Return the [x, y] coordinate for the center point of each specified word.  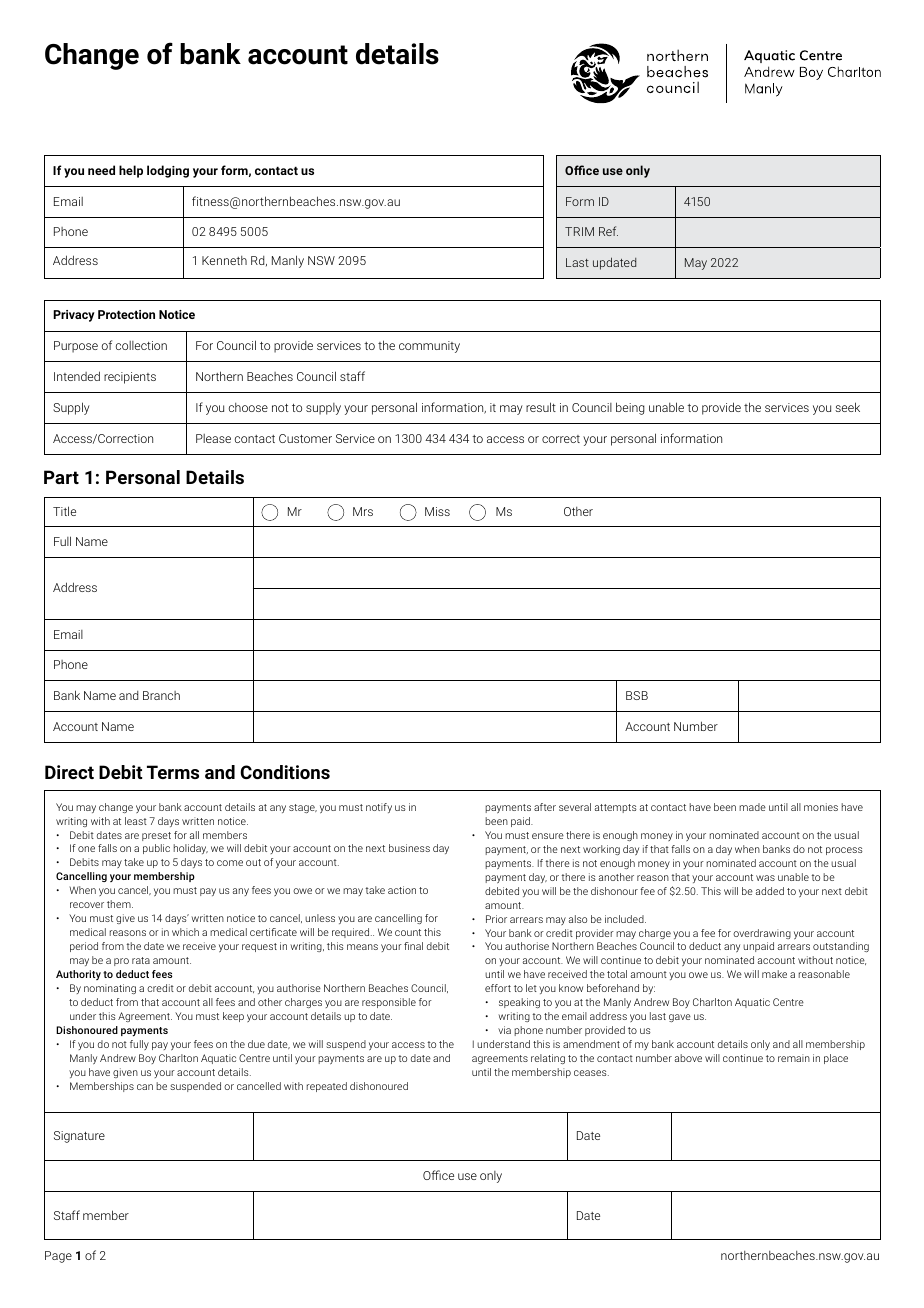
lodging [168, 171]
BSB [637, 695]
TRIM [579, 231]
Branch [161, 695]
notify [379, 808]
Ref [608, 231]
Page [58, 1257]
